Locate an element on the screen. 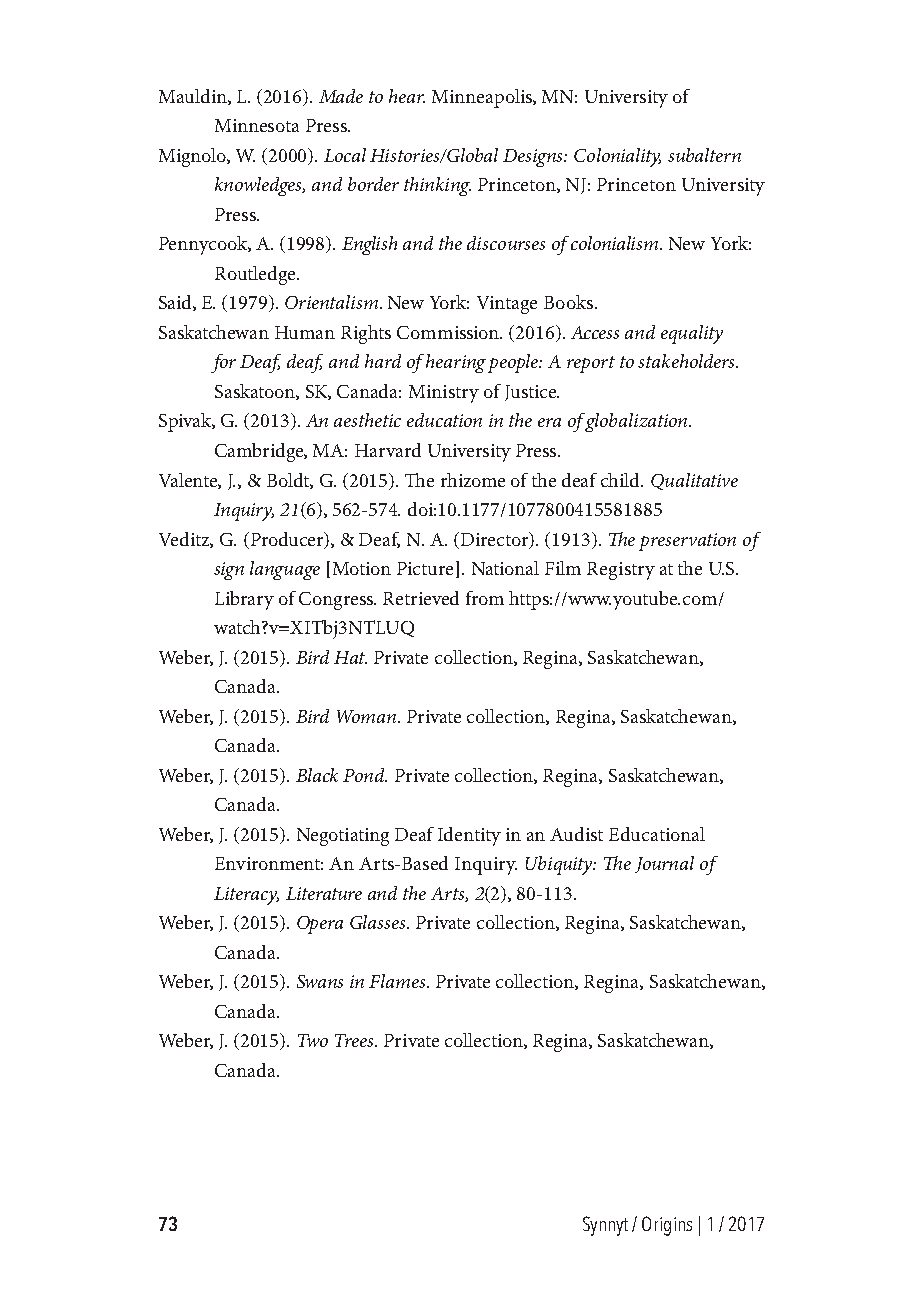 The height and width of the screenshot is (1308, 924). Two is located at coordinates (313, 1040).
